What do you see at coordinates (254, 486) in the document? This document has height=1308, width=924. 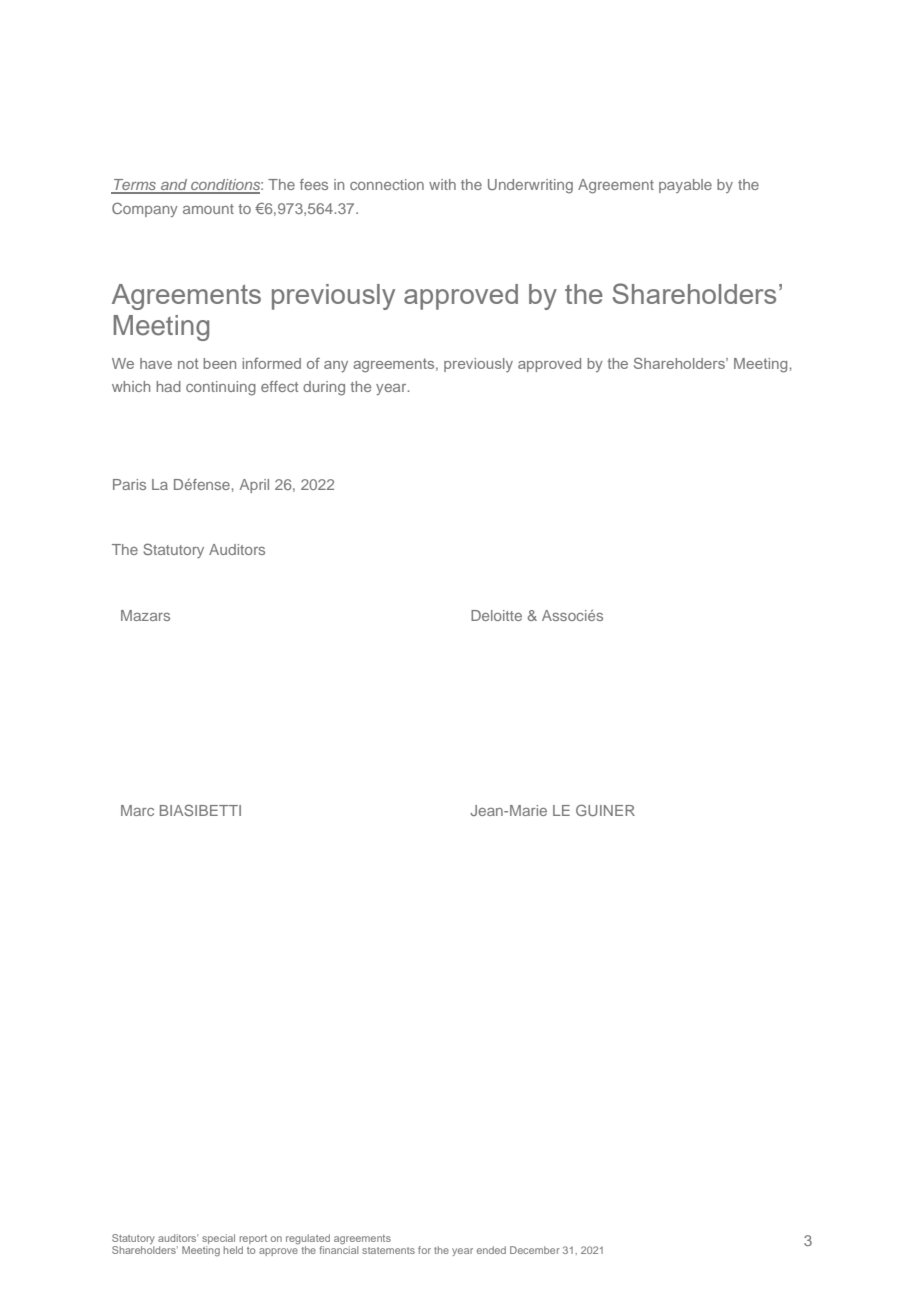 I see `April` at bounding box center [254, 486].
